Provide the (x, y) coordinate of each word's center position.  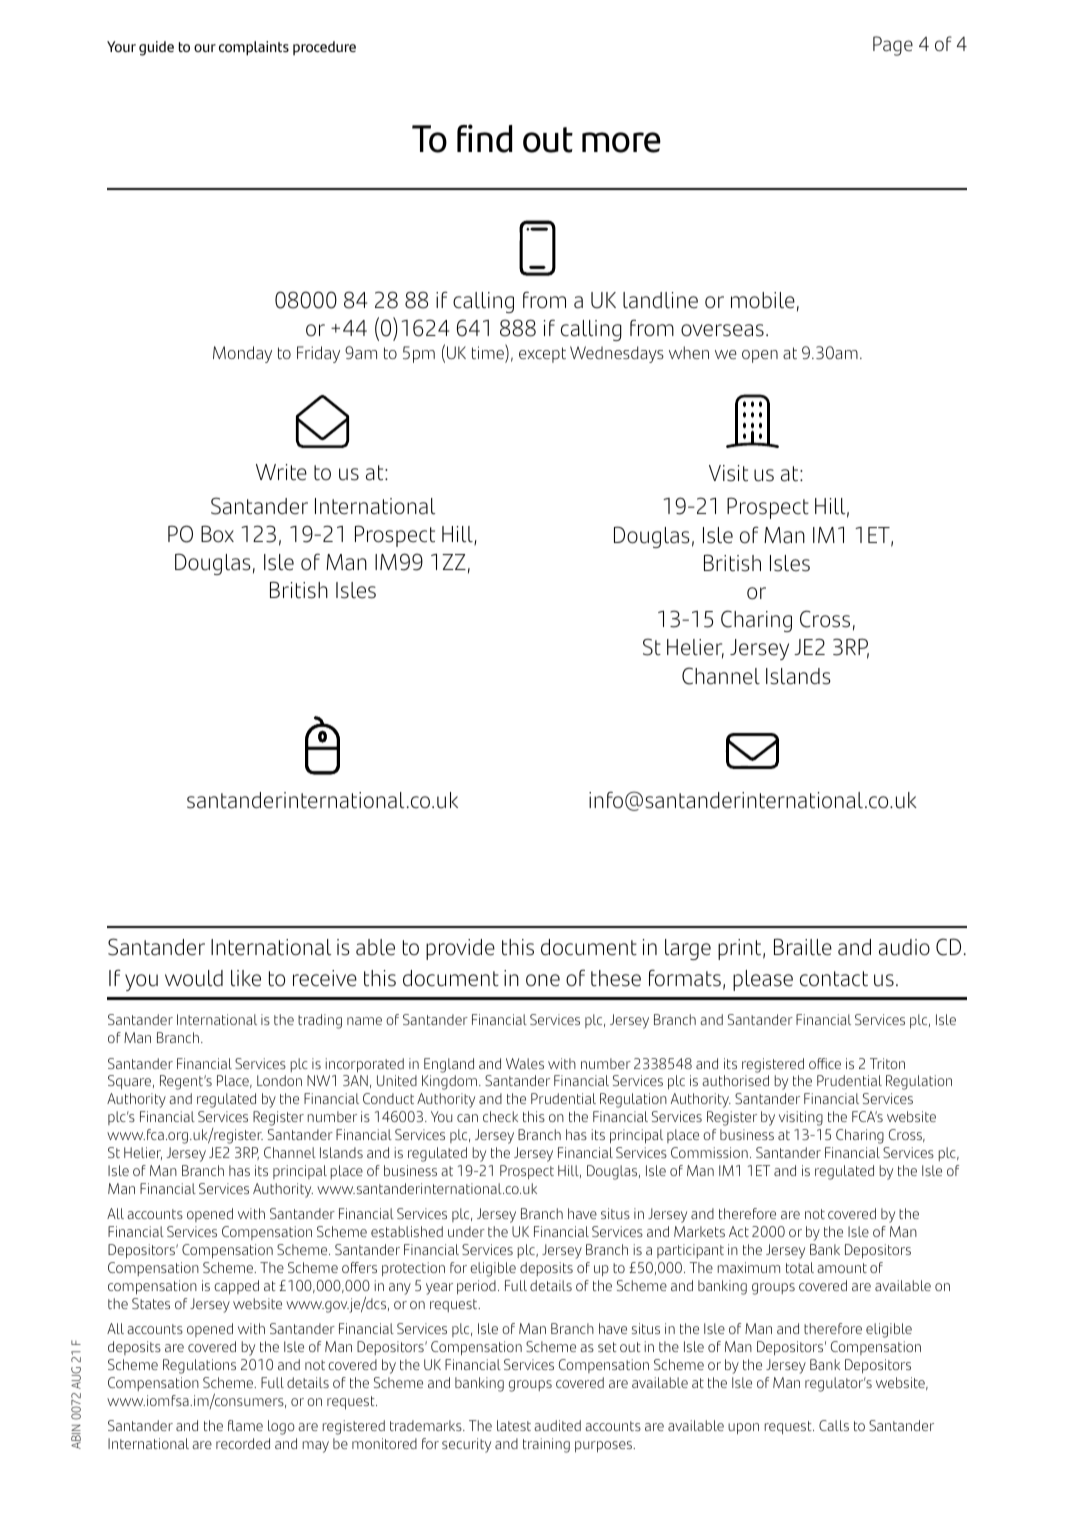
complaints (254, 48)
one (543, 980)
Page (893, 46)
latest (514, 1425)
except (542, 355)
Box (217, 534)
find (484, 138)
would (194, 978)
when (689, 352)
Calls (834, 1425)
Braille (803, 947)
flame (245, 1425)
